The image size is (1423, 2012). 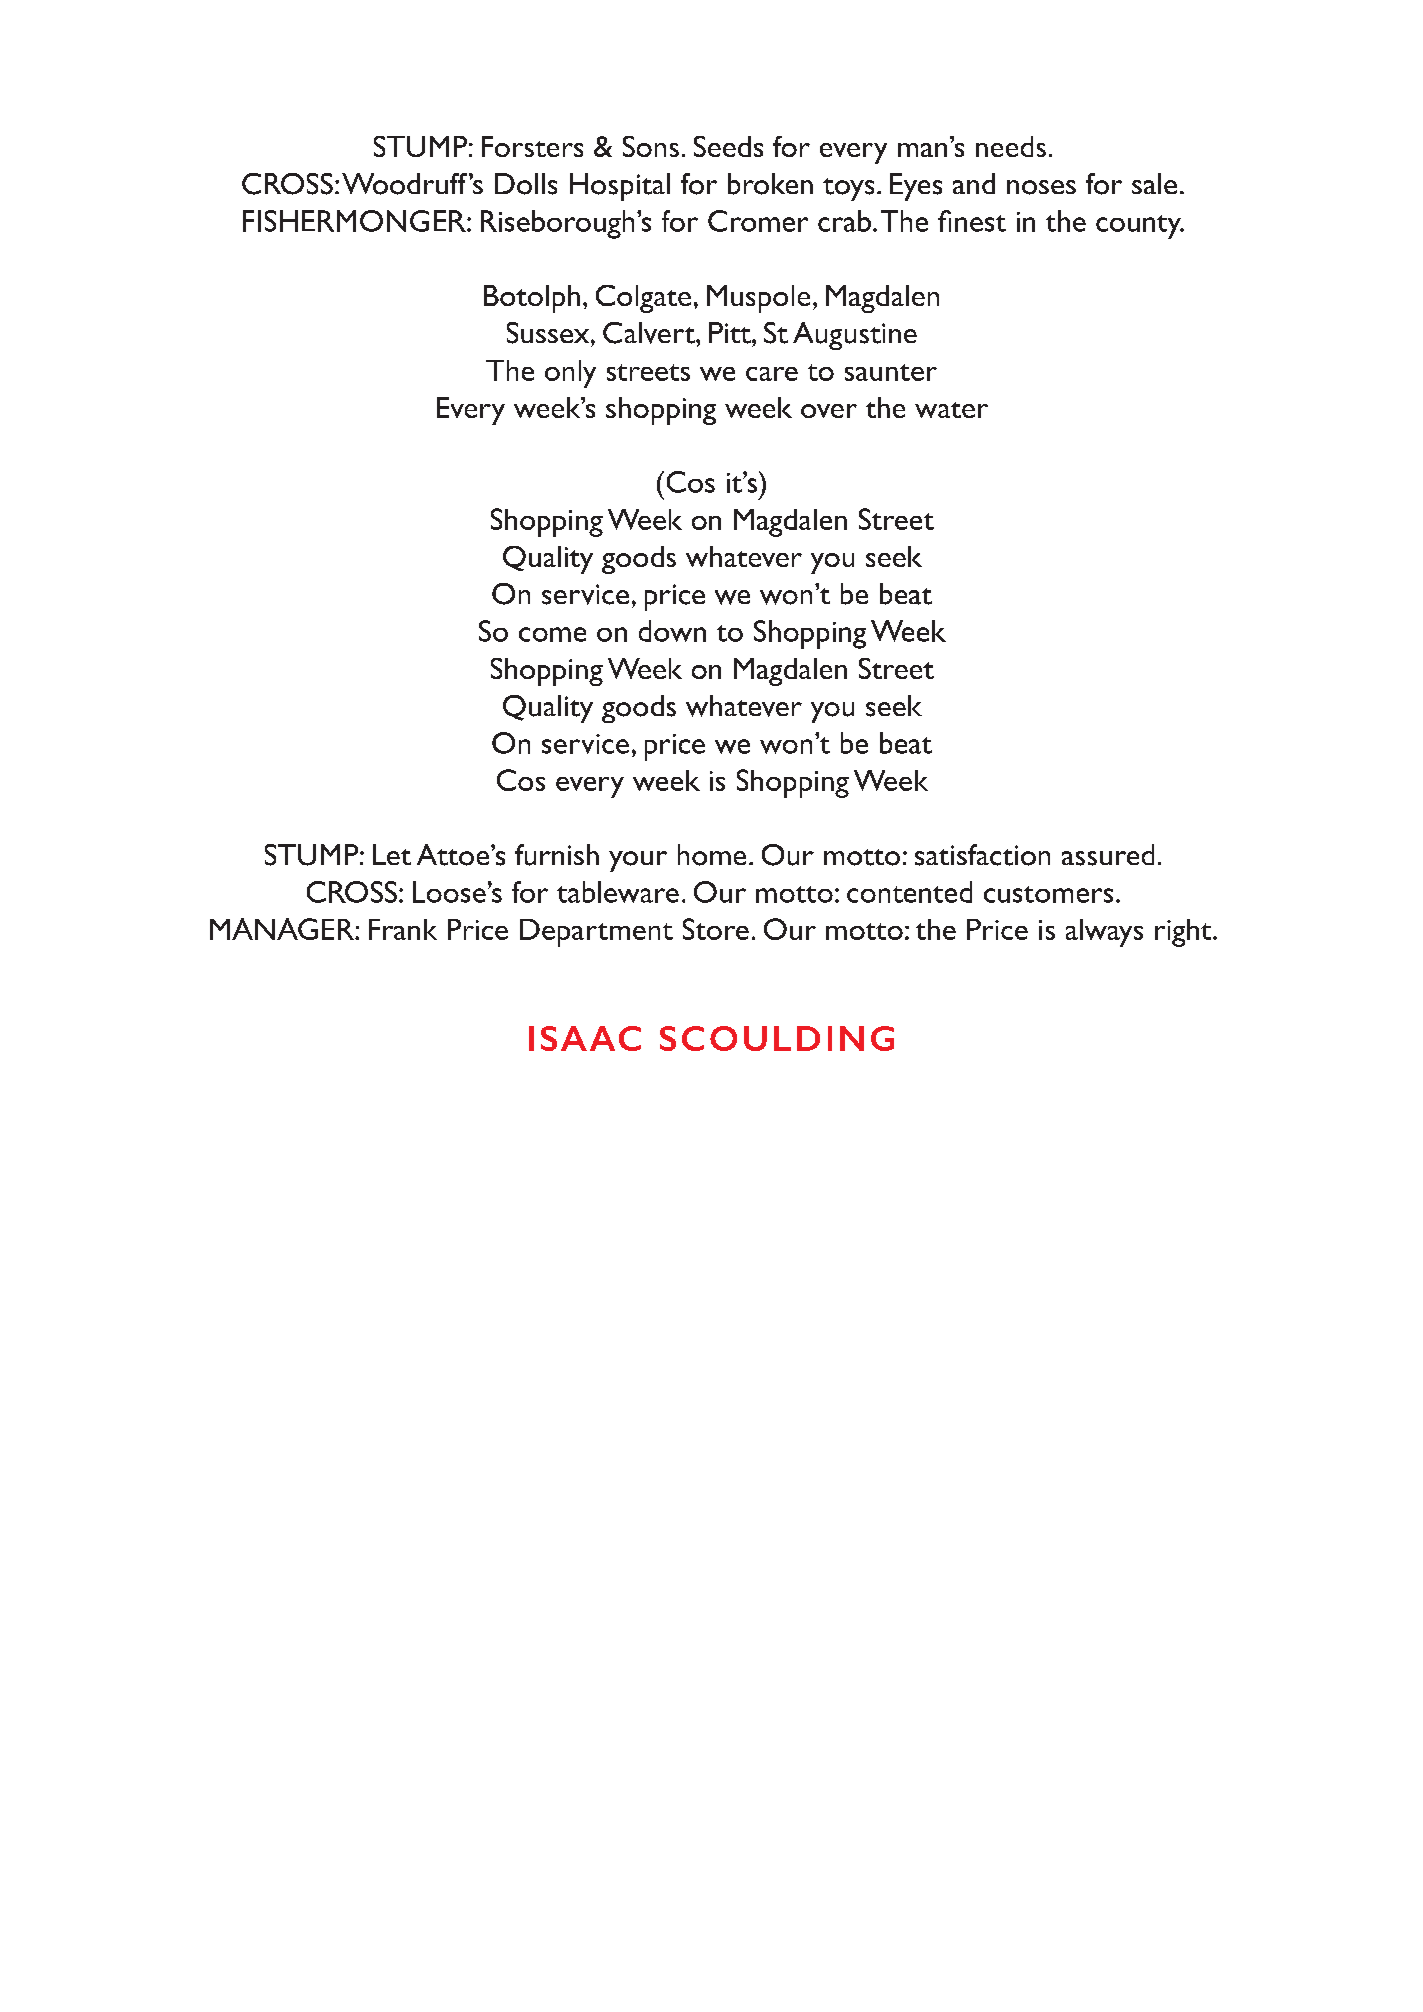 What do you see at coordinates (672, 631) in the screenshot?
I see `down` at bounding box center [672, 631].
